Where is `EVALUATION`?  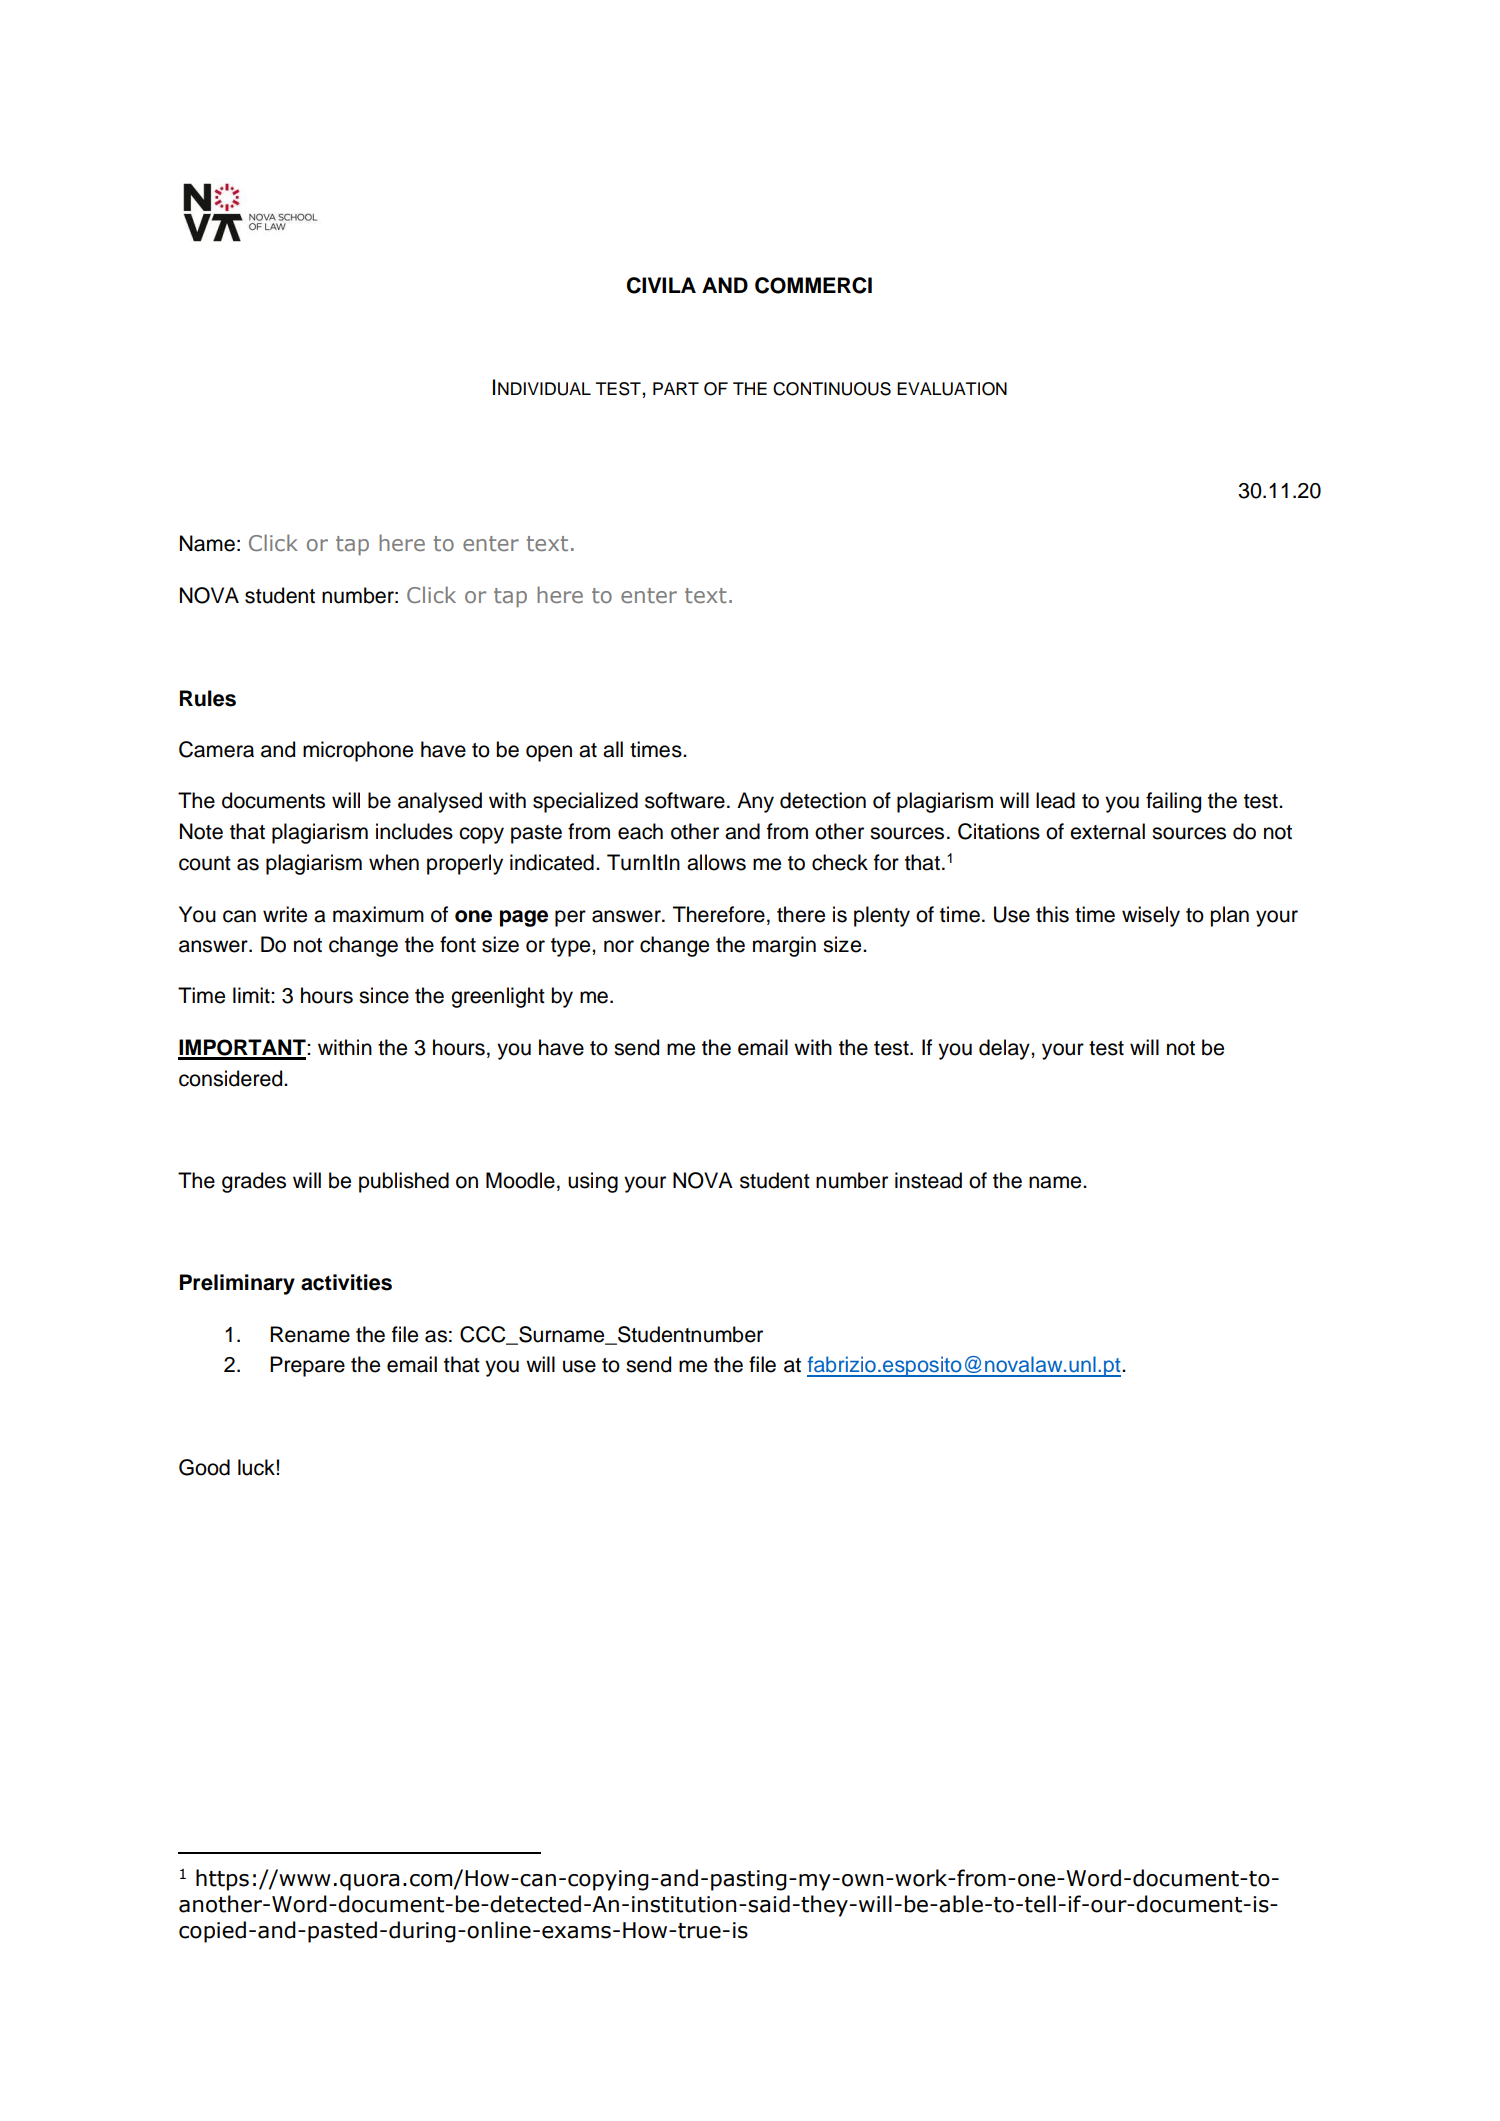
EVALUATION is located at coordinates (952, 389).
